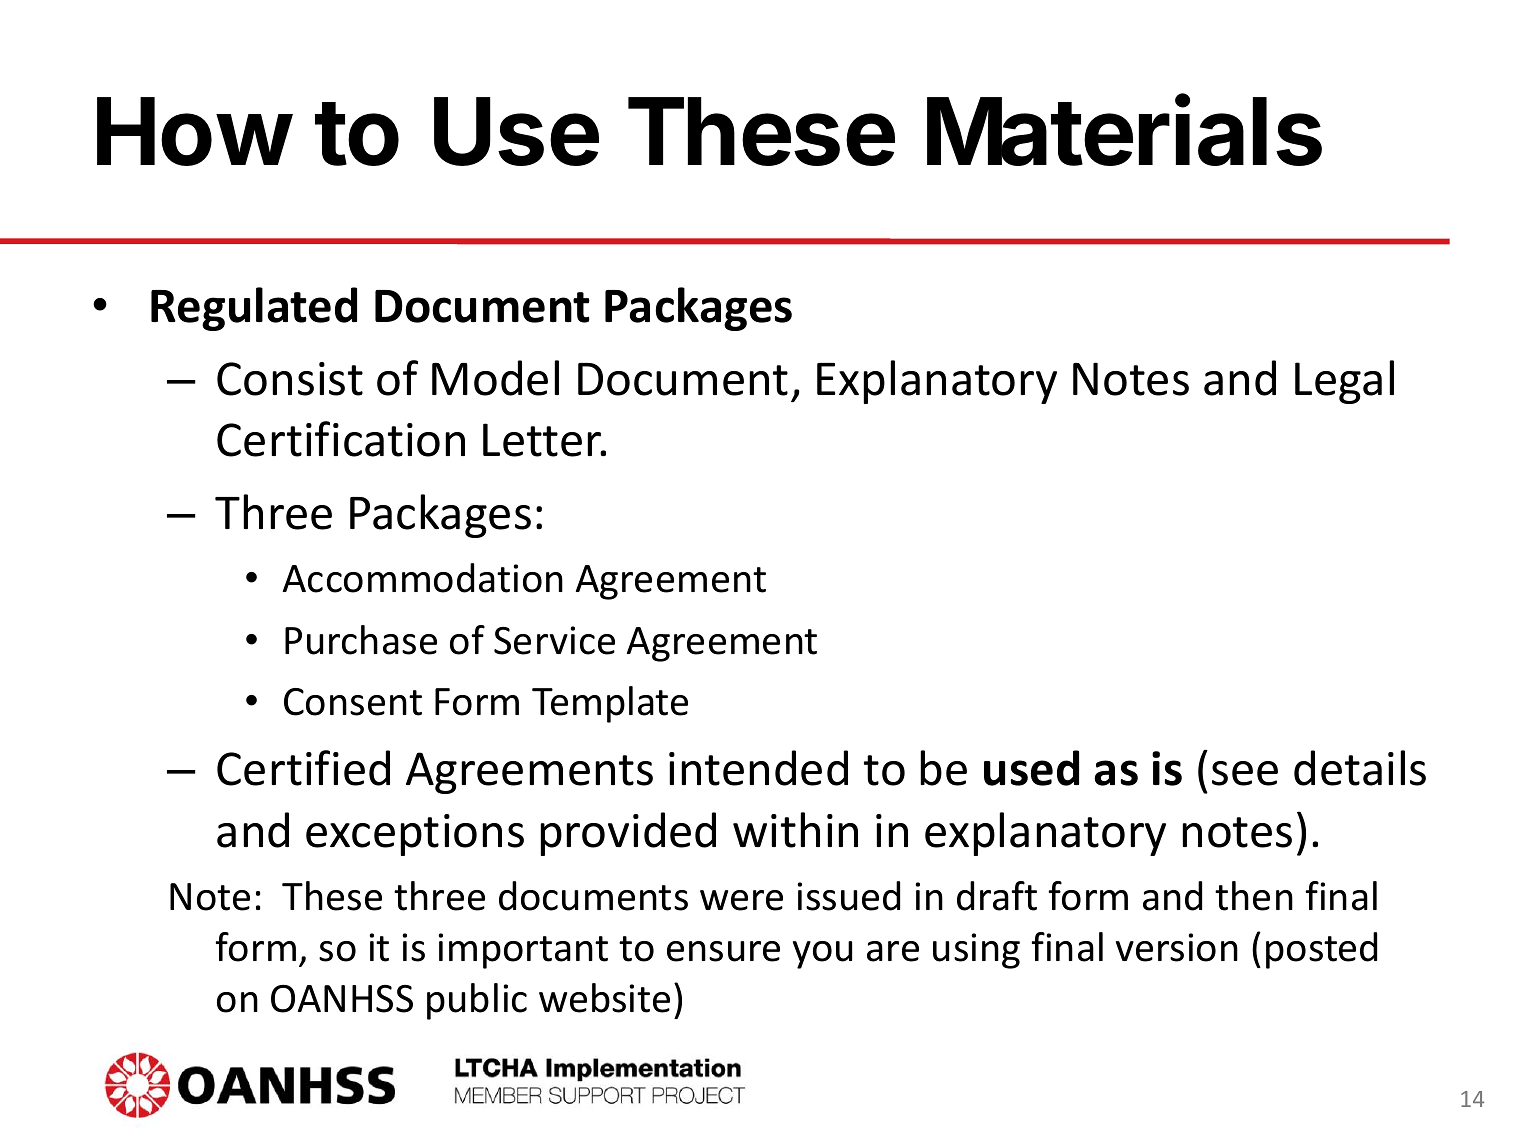  Describe the element at coordinates (554, 640) in the screenshot. I see `Service` at that location.
